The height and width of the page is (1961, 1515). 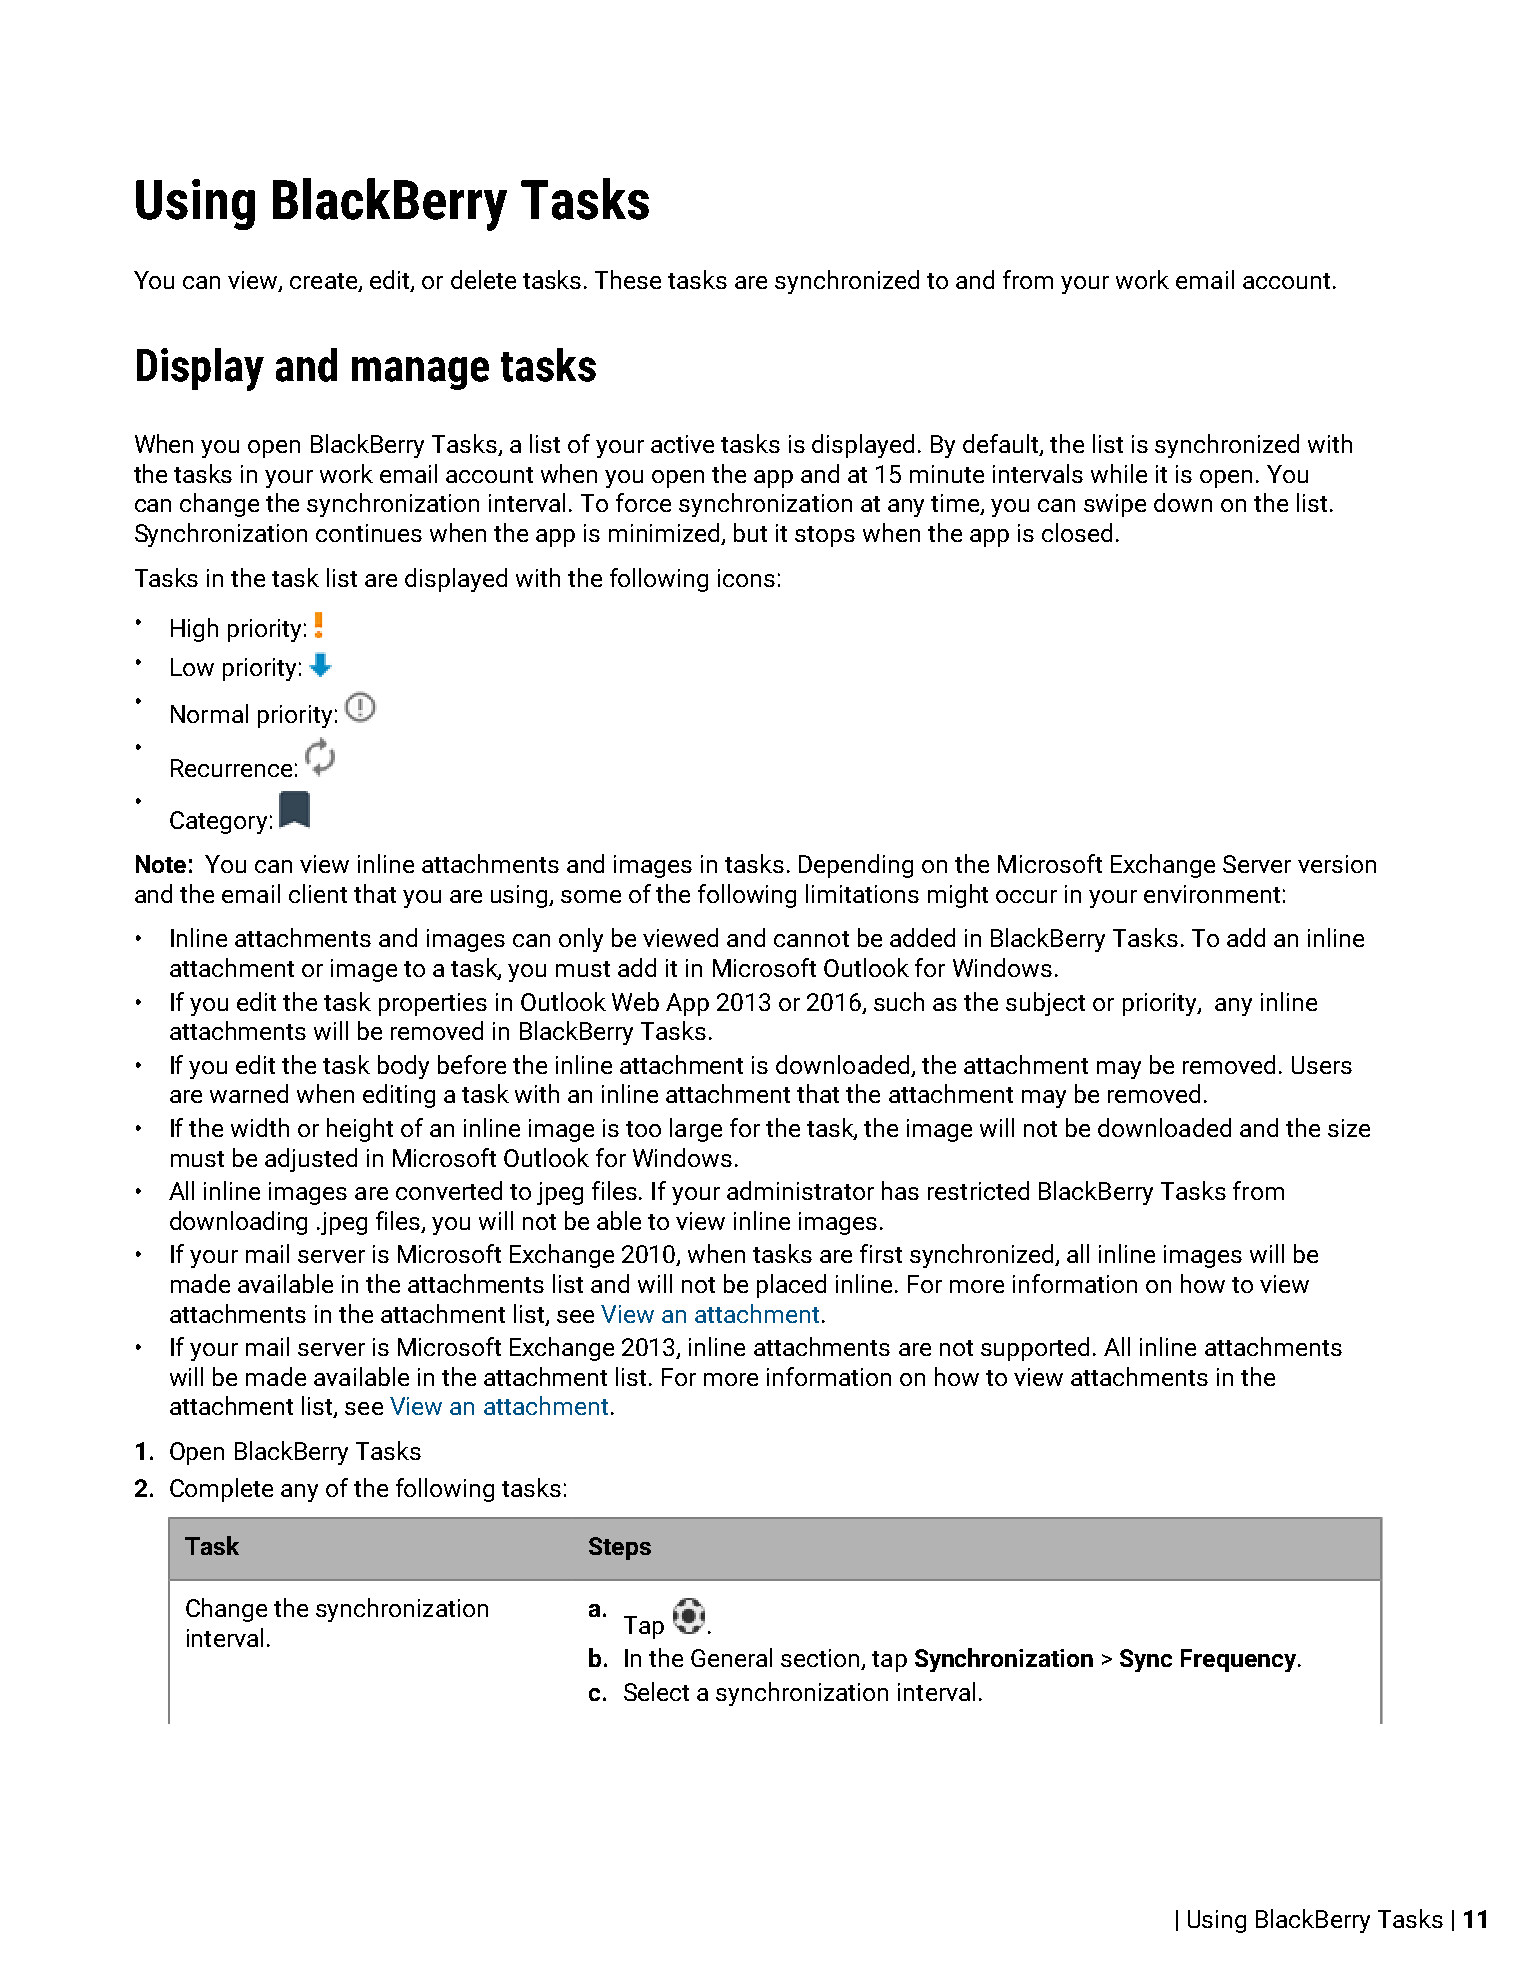 What do you see at coordinates (231, 768) in the page?
I see `Recurrence` at bounding box center [231, 768].
